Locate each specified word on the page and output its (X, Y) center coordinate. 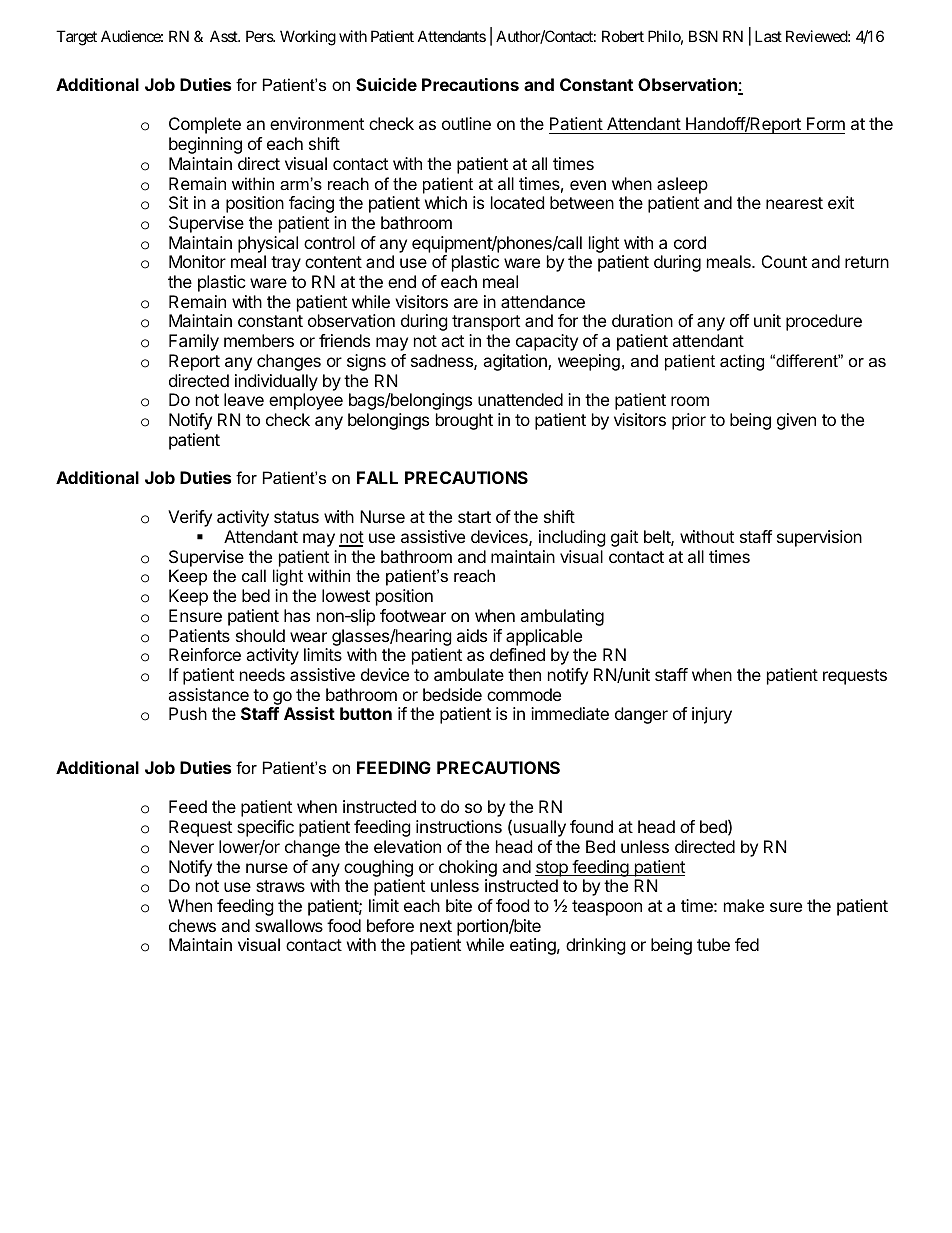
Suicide (386, 84)
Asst (225, 36)
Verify (190, 518)
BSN (703, 36)
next (436, 926)
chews (192, 925)
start (474, 517)
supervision (819, 538)
